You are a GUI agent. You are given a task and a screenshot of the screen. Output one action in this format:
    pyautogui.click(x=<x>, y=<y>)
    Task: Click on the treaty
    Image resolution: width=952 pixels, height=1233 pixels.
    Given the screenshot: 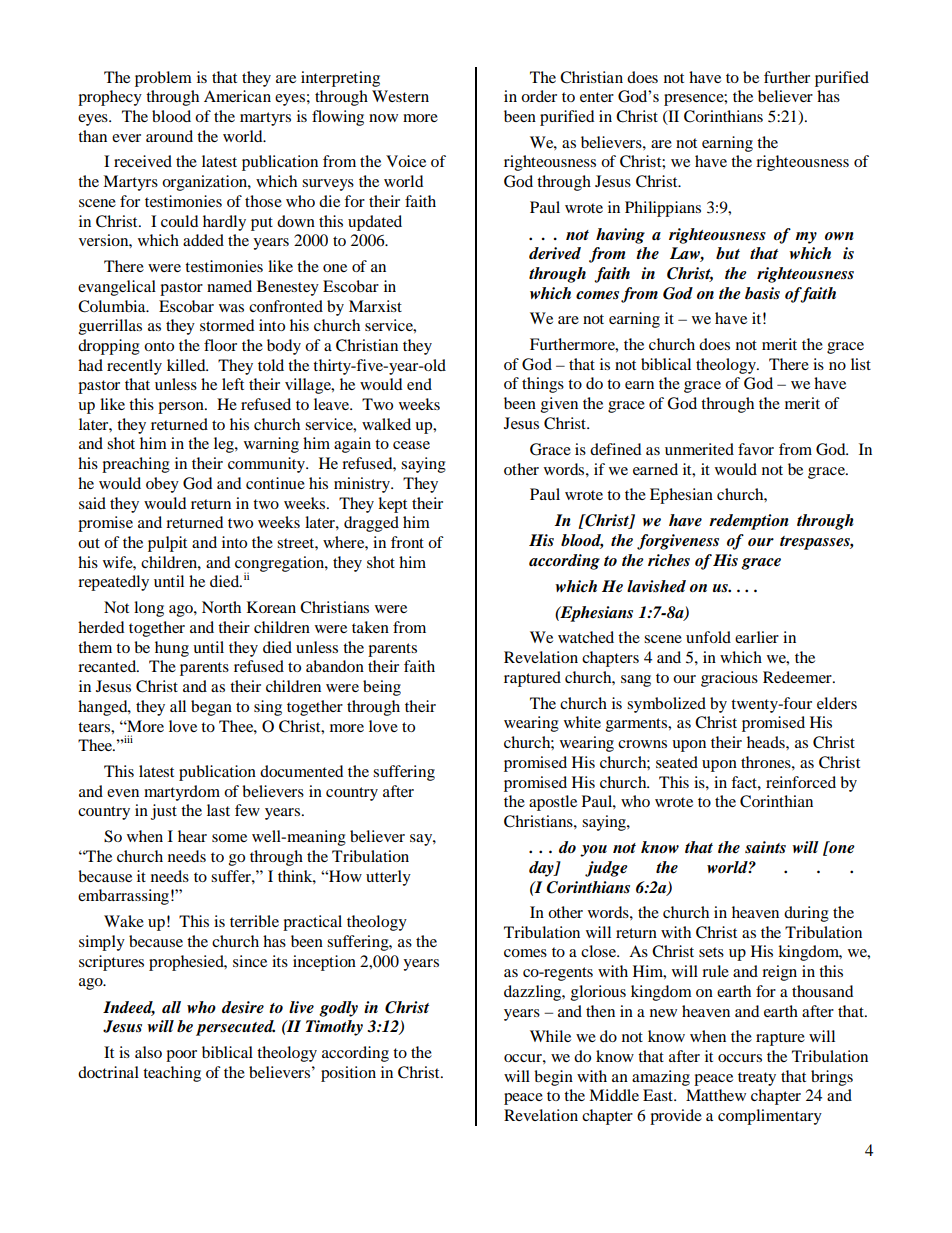 What is the action you would take?
    pyautogui.click(x=757, y=1079)
